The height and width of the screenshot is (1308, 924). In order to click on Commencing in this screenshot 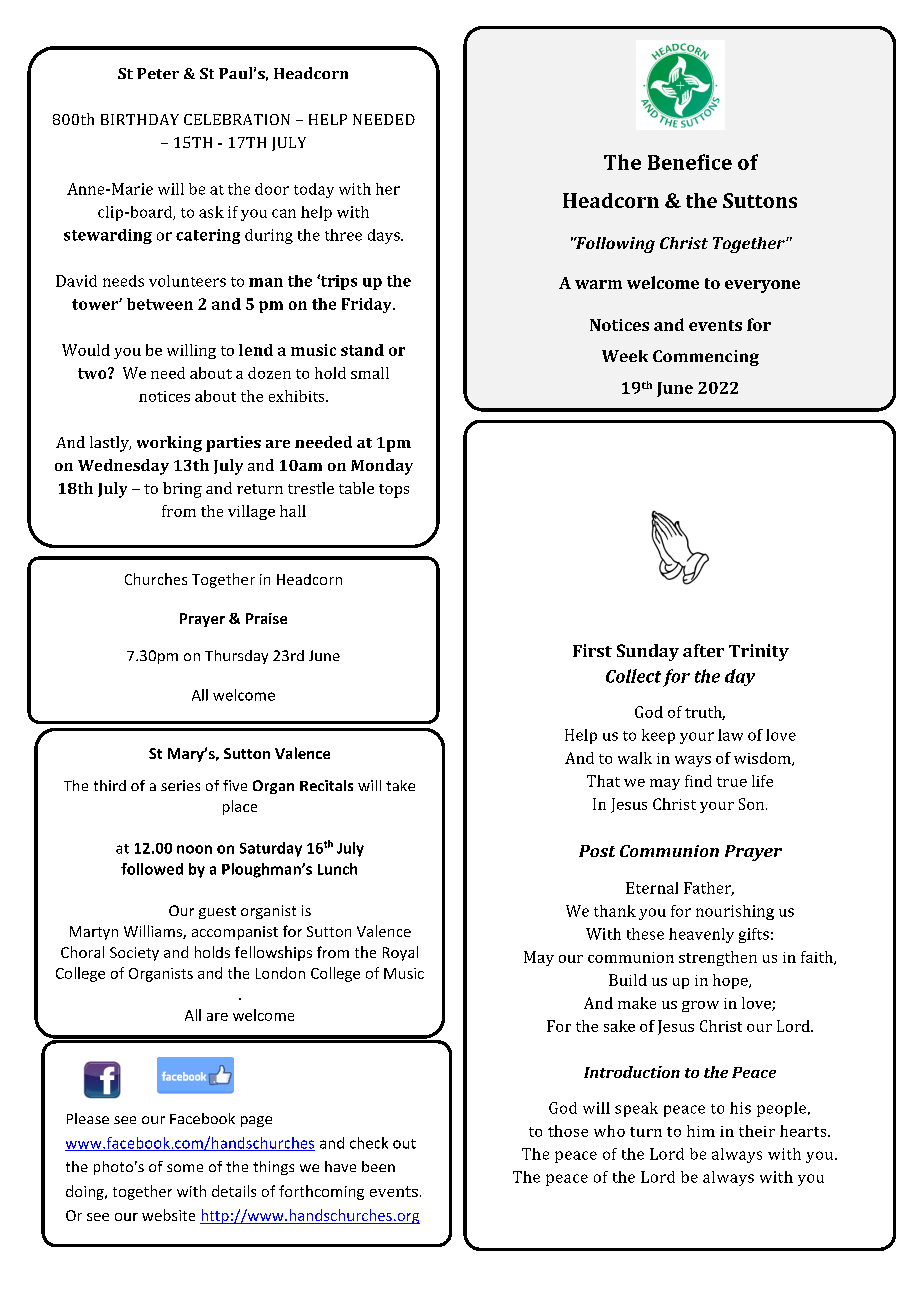, I will do `click(706, 358)`.
